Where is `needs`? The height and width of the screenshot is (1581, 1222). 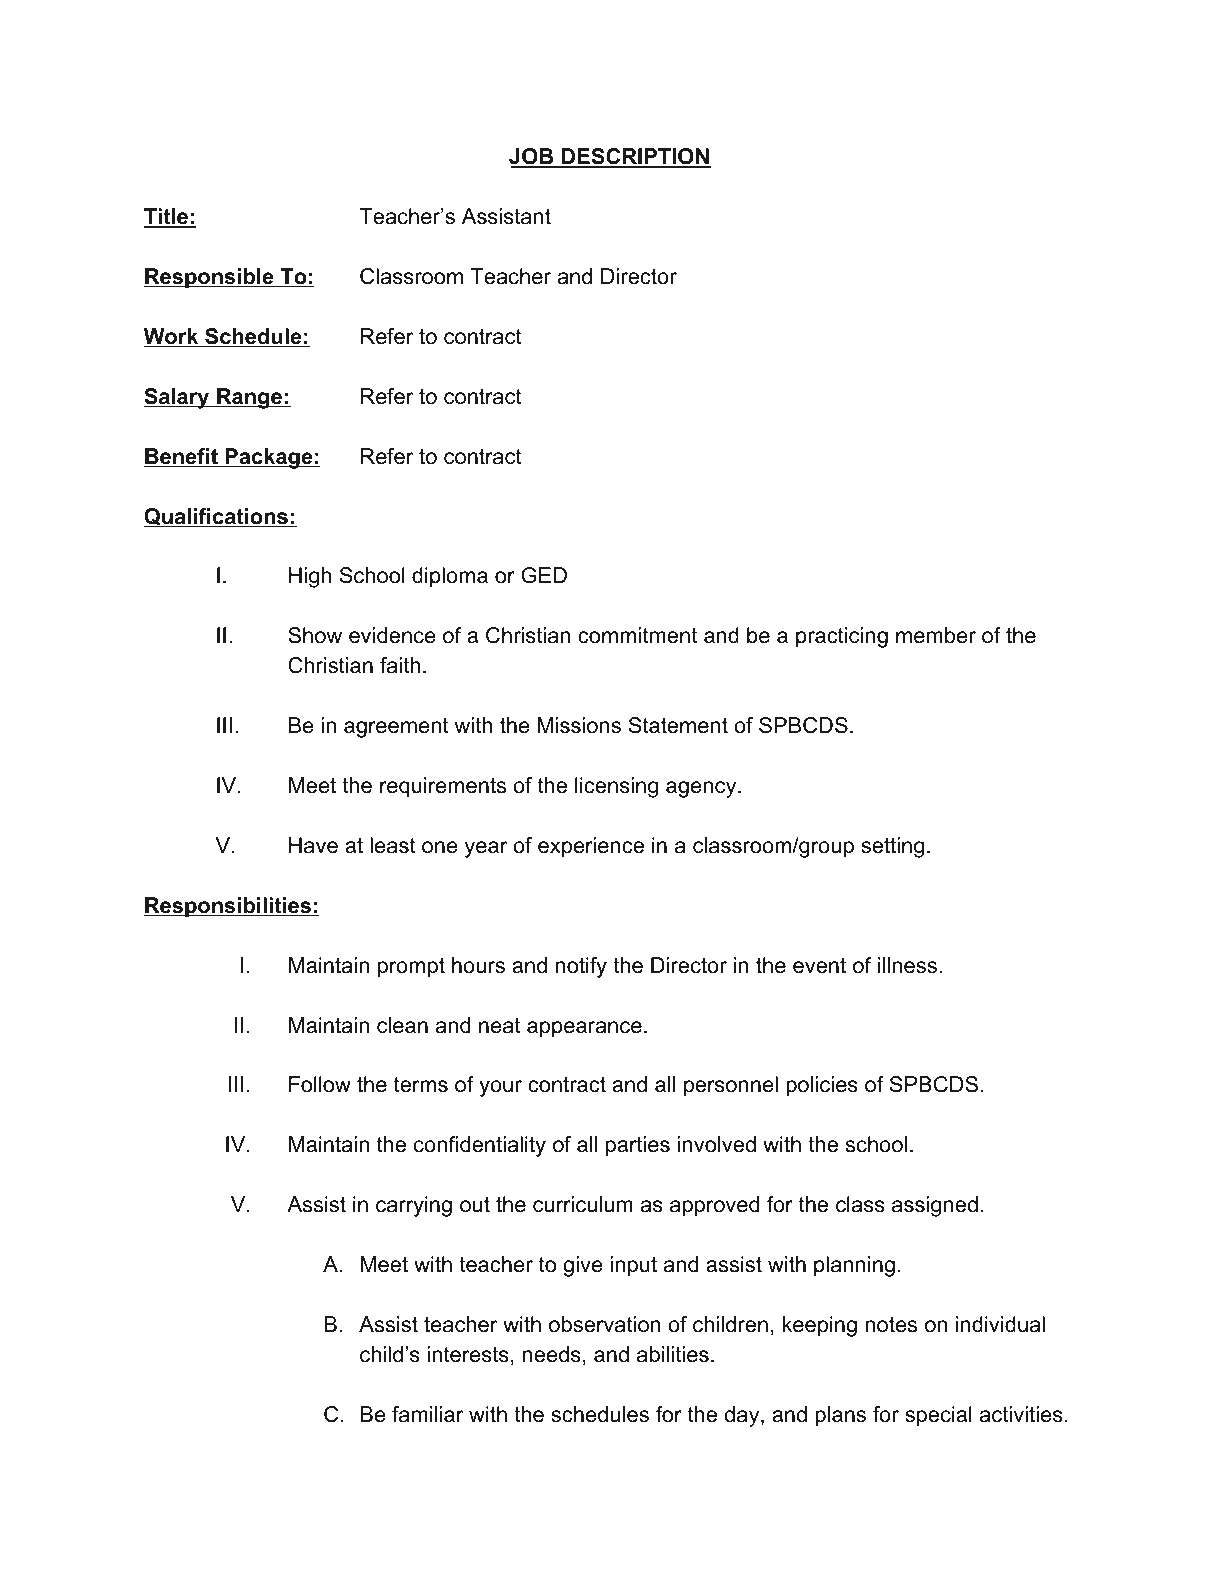 needs is located at coordinates (552, 1354).
